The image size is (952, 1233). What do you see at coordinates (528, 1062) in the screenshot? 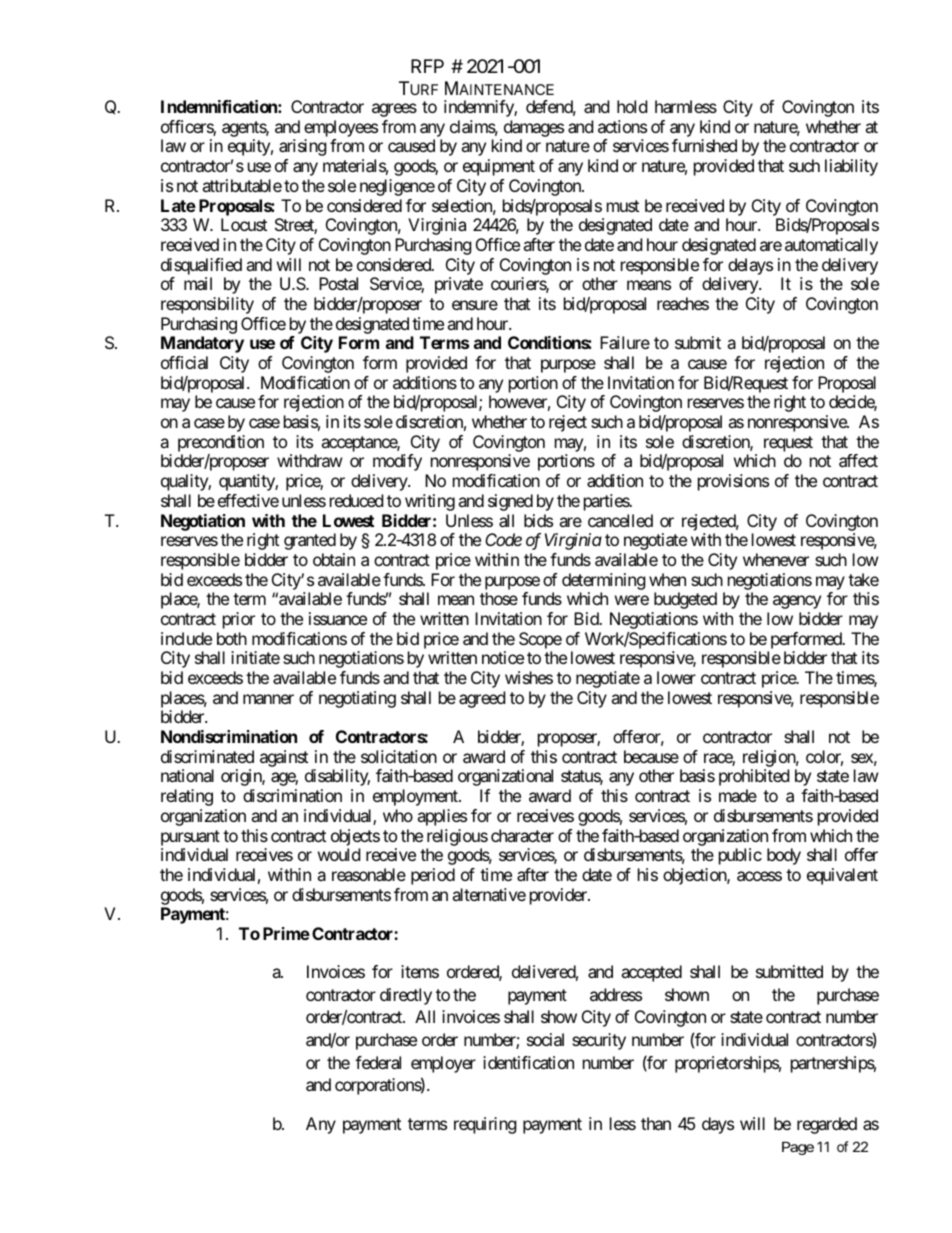
I see `identification` at bounding box center [528, 1062].
